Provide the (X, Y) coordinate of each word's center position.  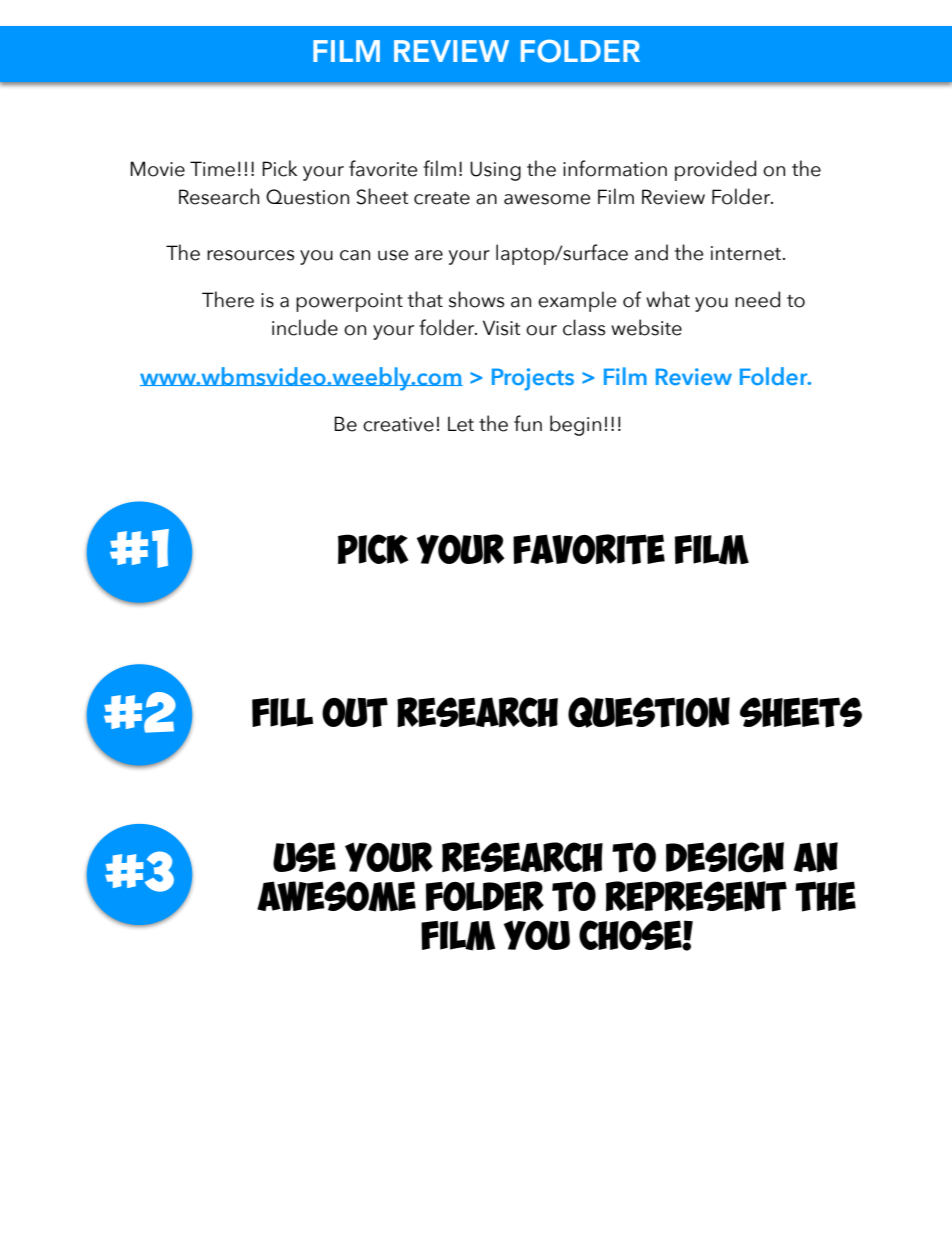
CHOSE (631, 935)
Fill (282, 712)
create (442, 198)
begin (575, 425)
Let (461, 424)
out (355, 712)
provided (715, 170)
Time (212, 169)
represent (696, 896)
